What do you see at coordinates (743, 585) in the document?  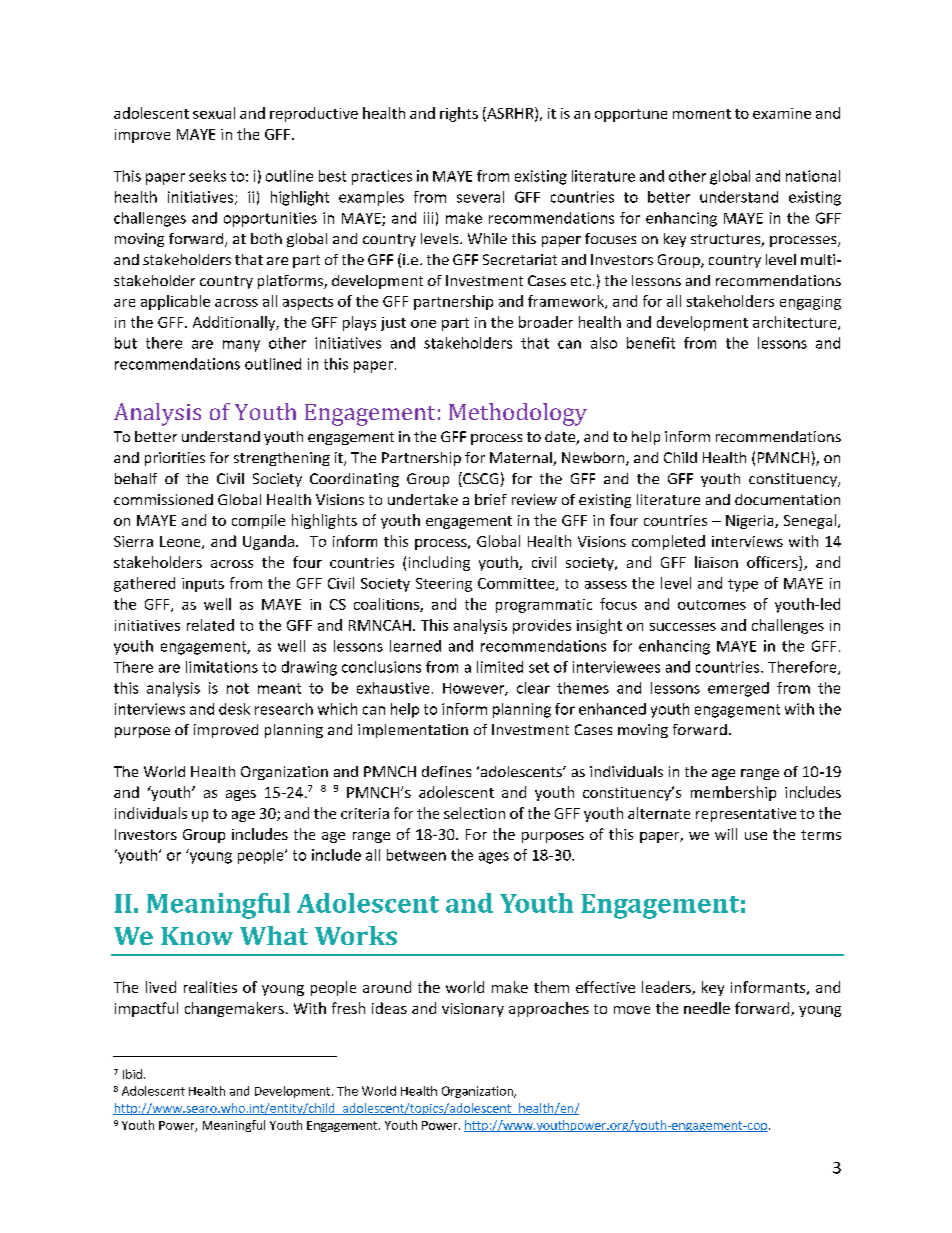 I see `type` at bounding box center [743, 585].
